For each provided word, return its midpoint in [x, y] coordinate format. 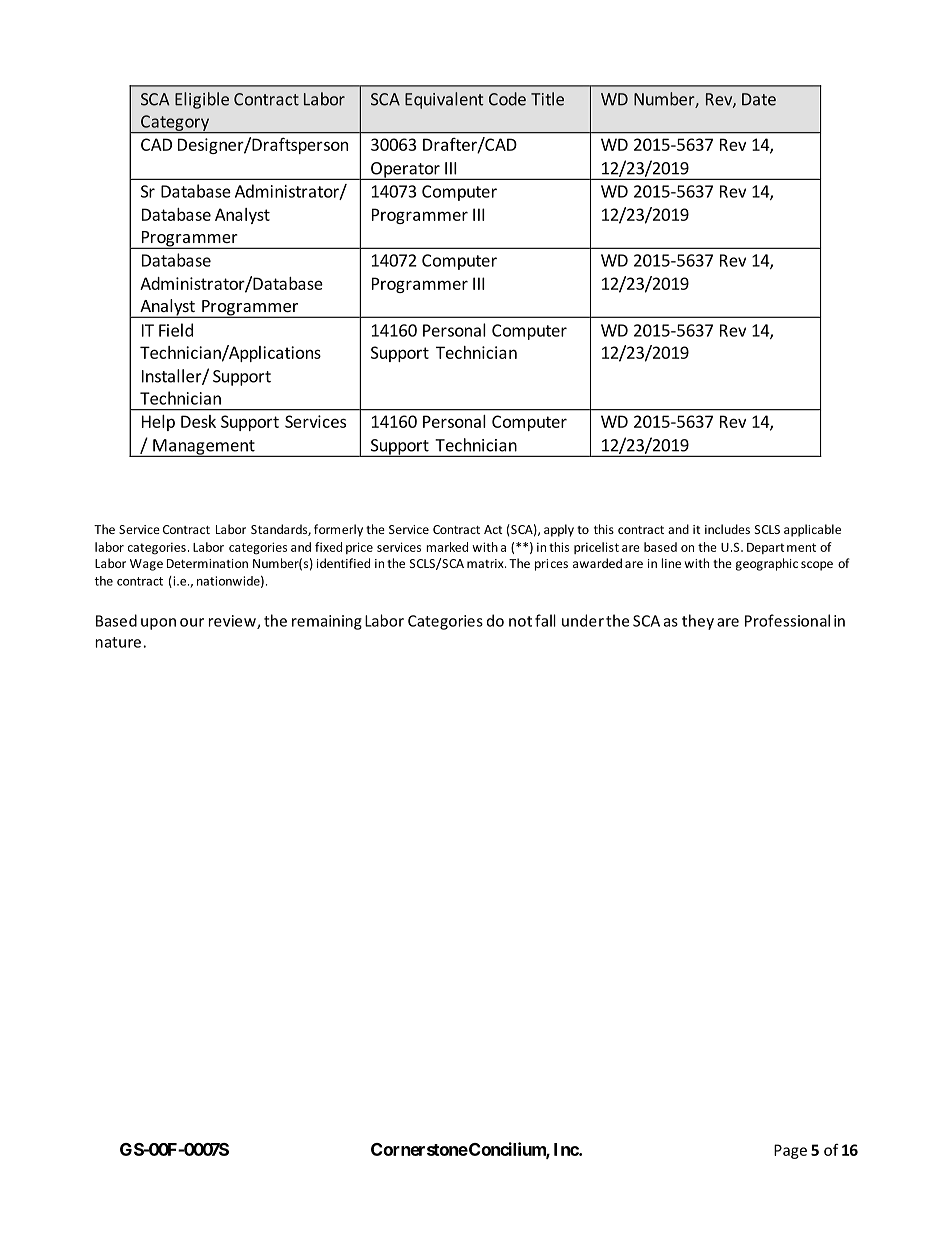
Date [759, 99]
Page [790, 1151]
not [520, 621]
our [192, 622]
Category [175, 124]
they [698, 622]
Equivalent [444, 100]
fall [545, 620]
